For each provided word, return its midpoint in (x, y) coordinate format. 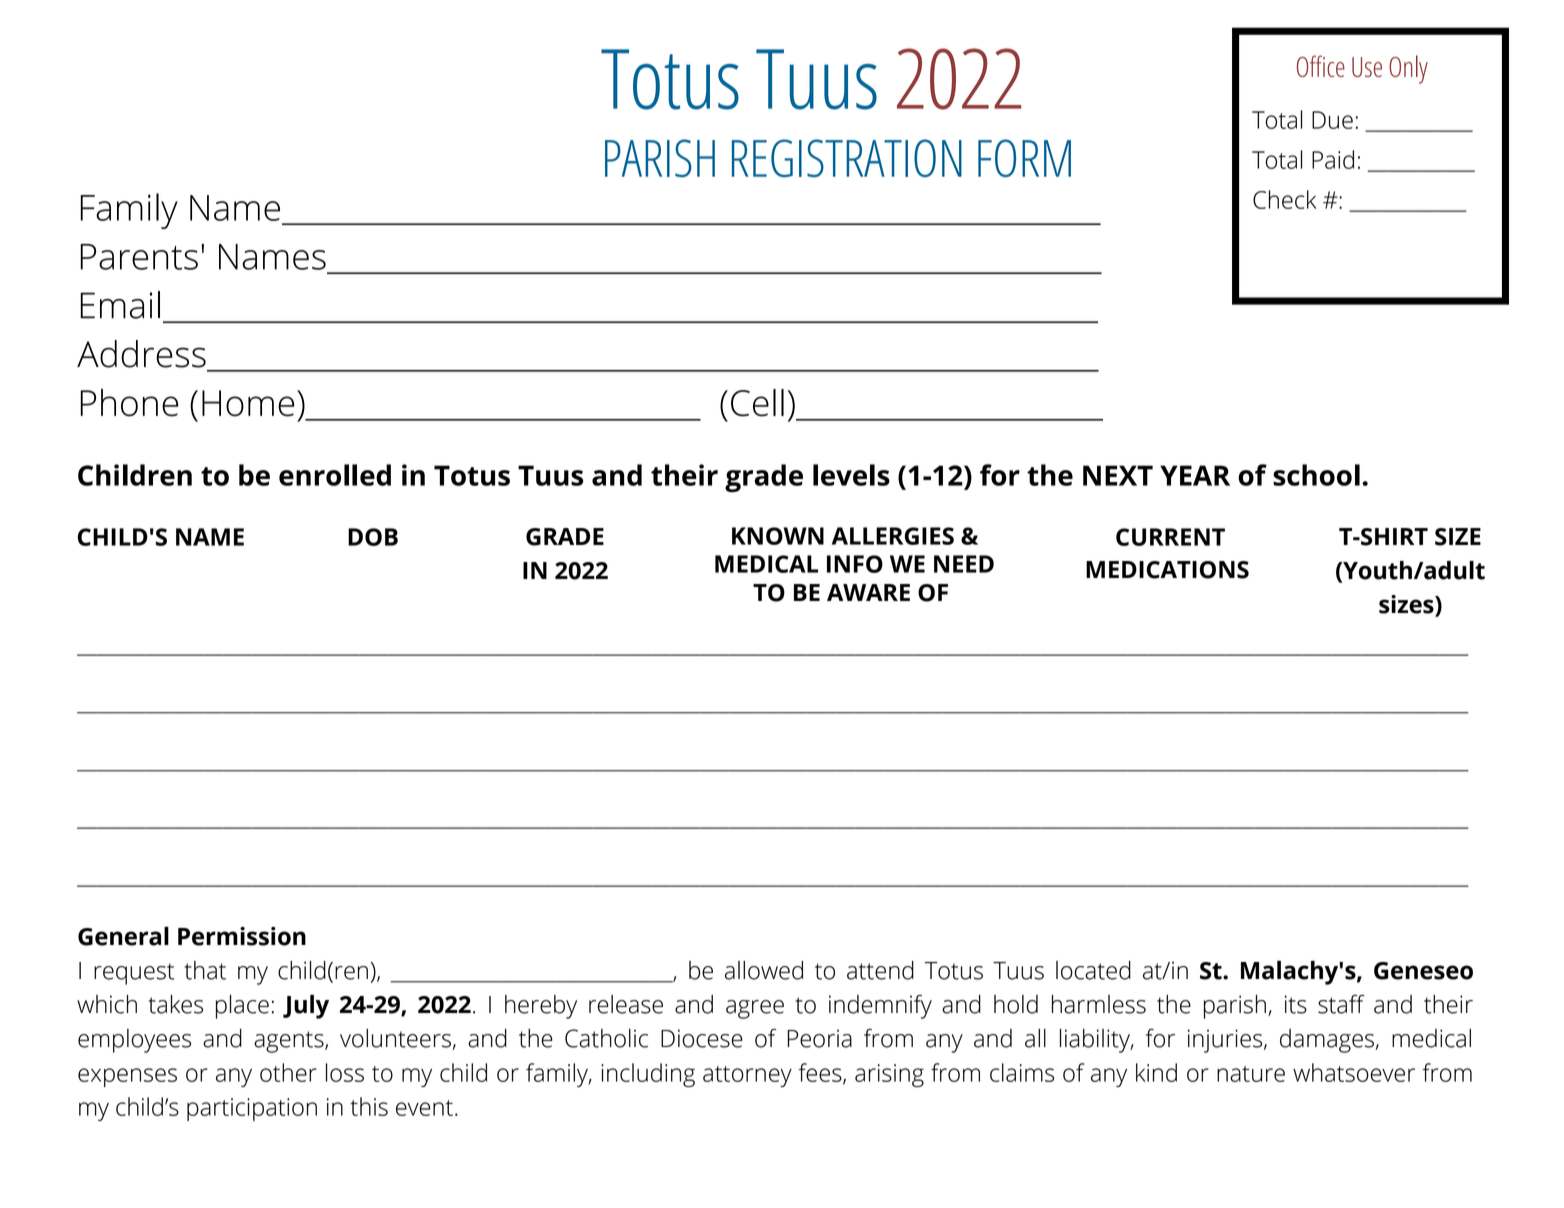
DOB (373, 537)
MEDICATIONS (1167, 570)
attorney (747, 1076)
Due (1332, 120)
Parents (139, 257)
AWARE (868, 592)
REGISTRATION (847, 158)
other (288, 1072)
